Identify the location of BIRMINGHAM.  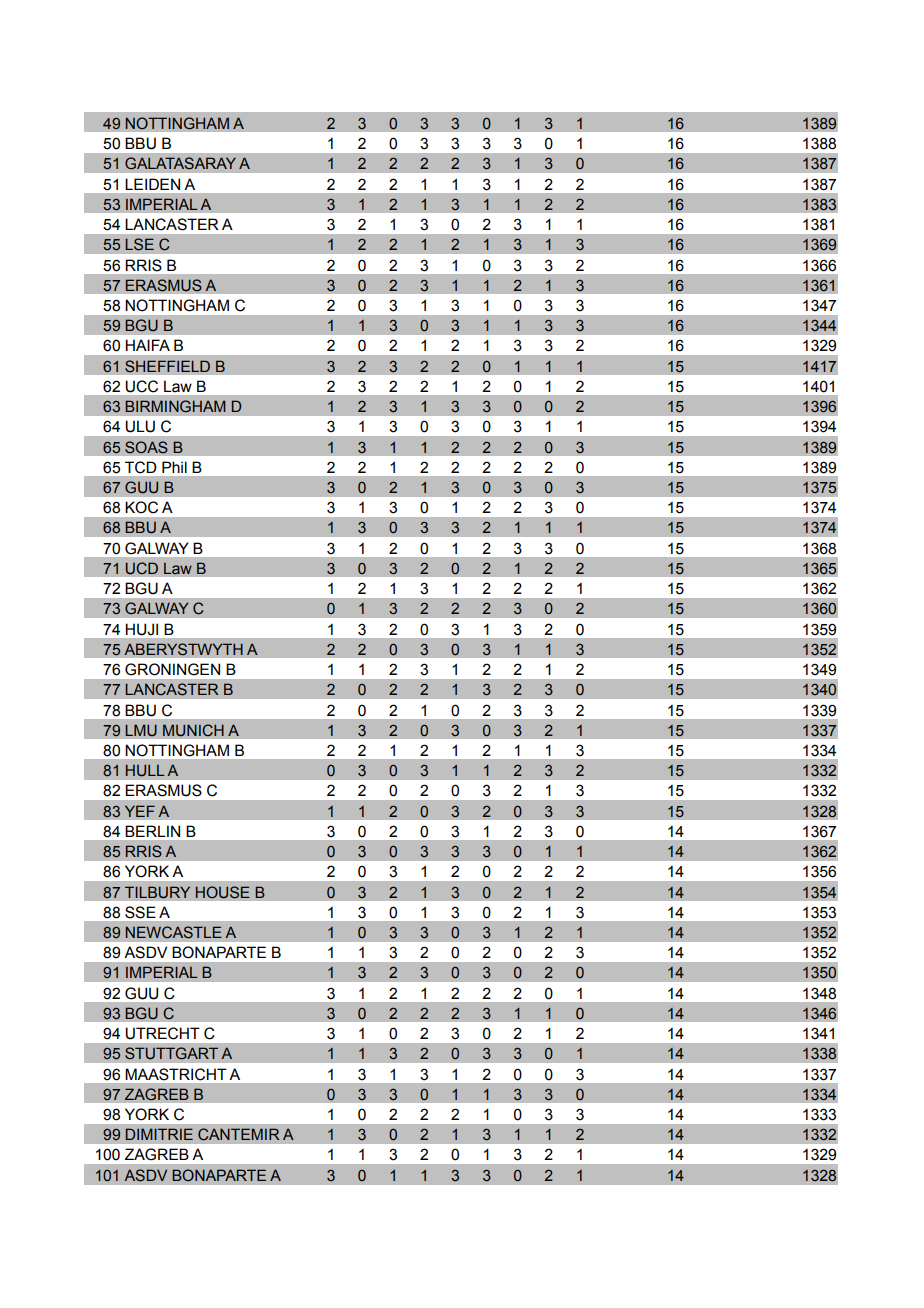
(175, 406).
